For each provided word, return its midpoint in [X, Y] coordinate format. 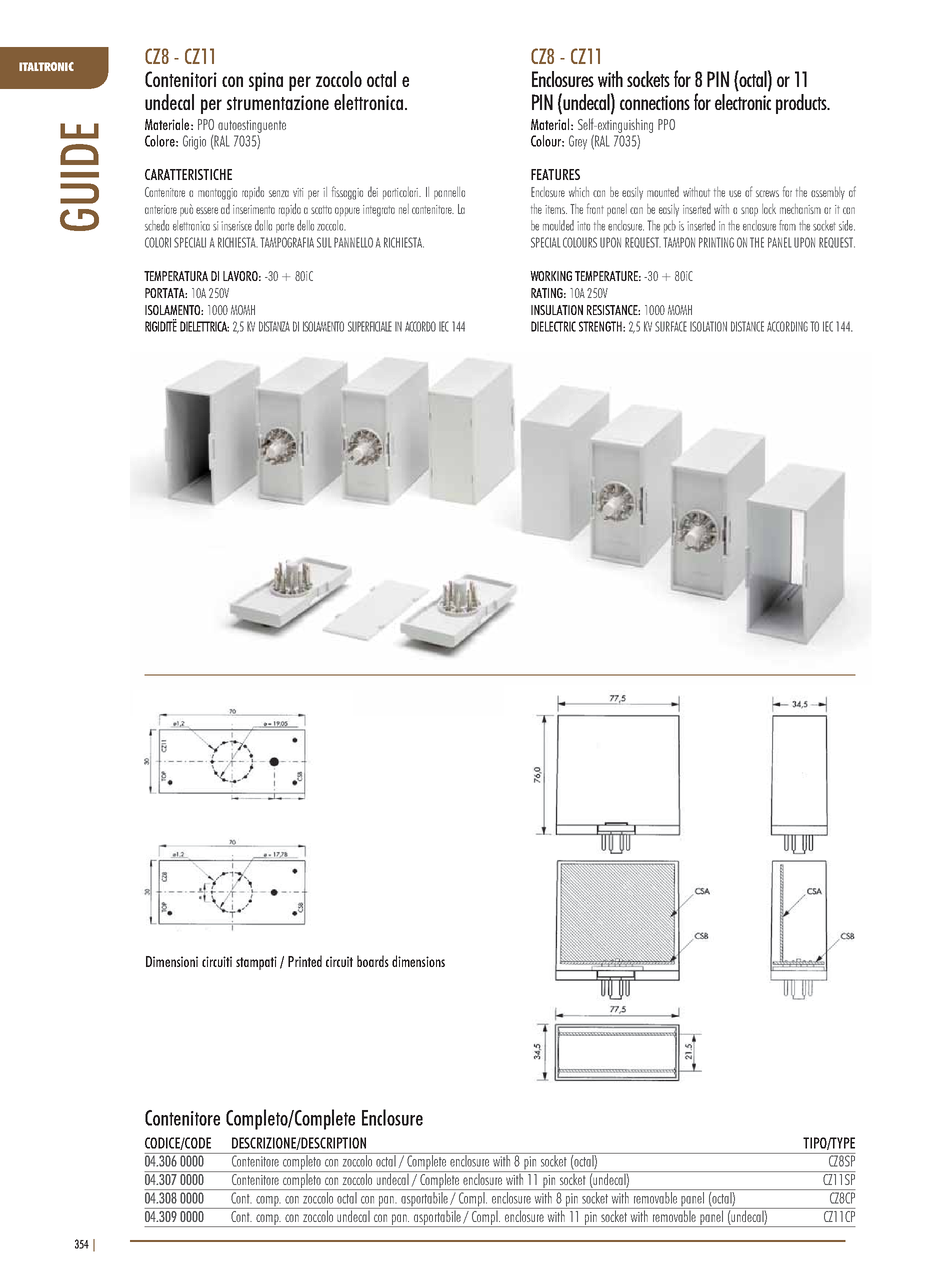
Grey [578, 142]
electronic [743, 100]
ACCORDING [787, 326]
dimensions [418, 961]
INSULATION [557, 310]
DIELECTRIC [553, 326]
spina [266, 81]
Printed [305, 961]
